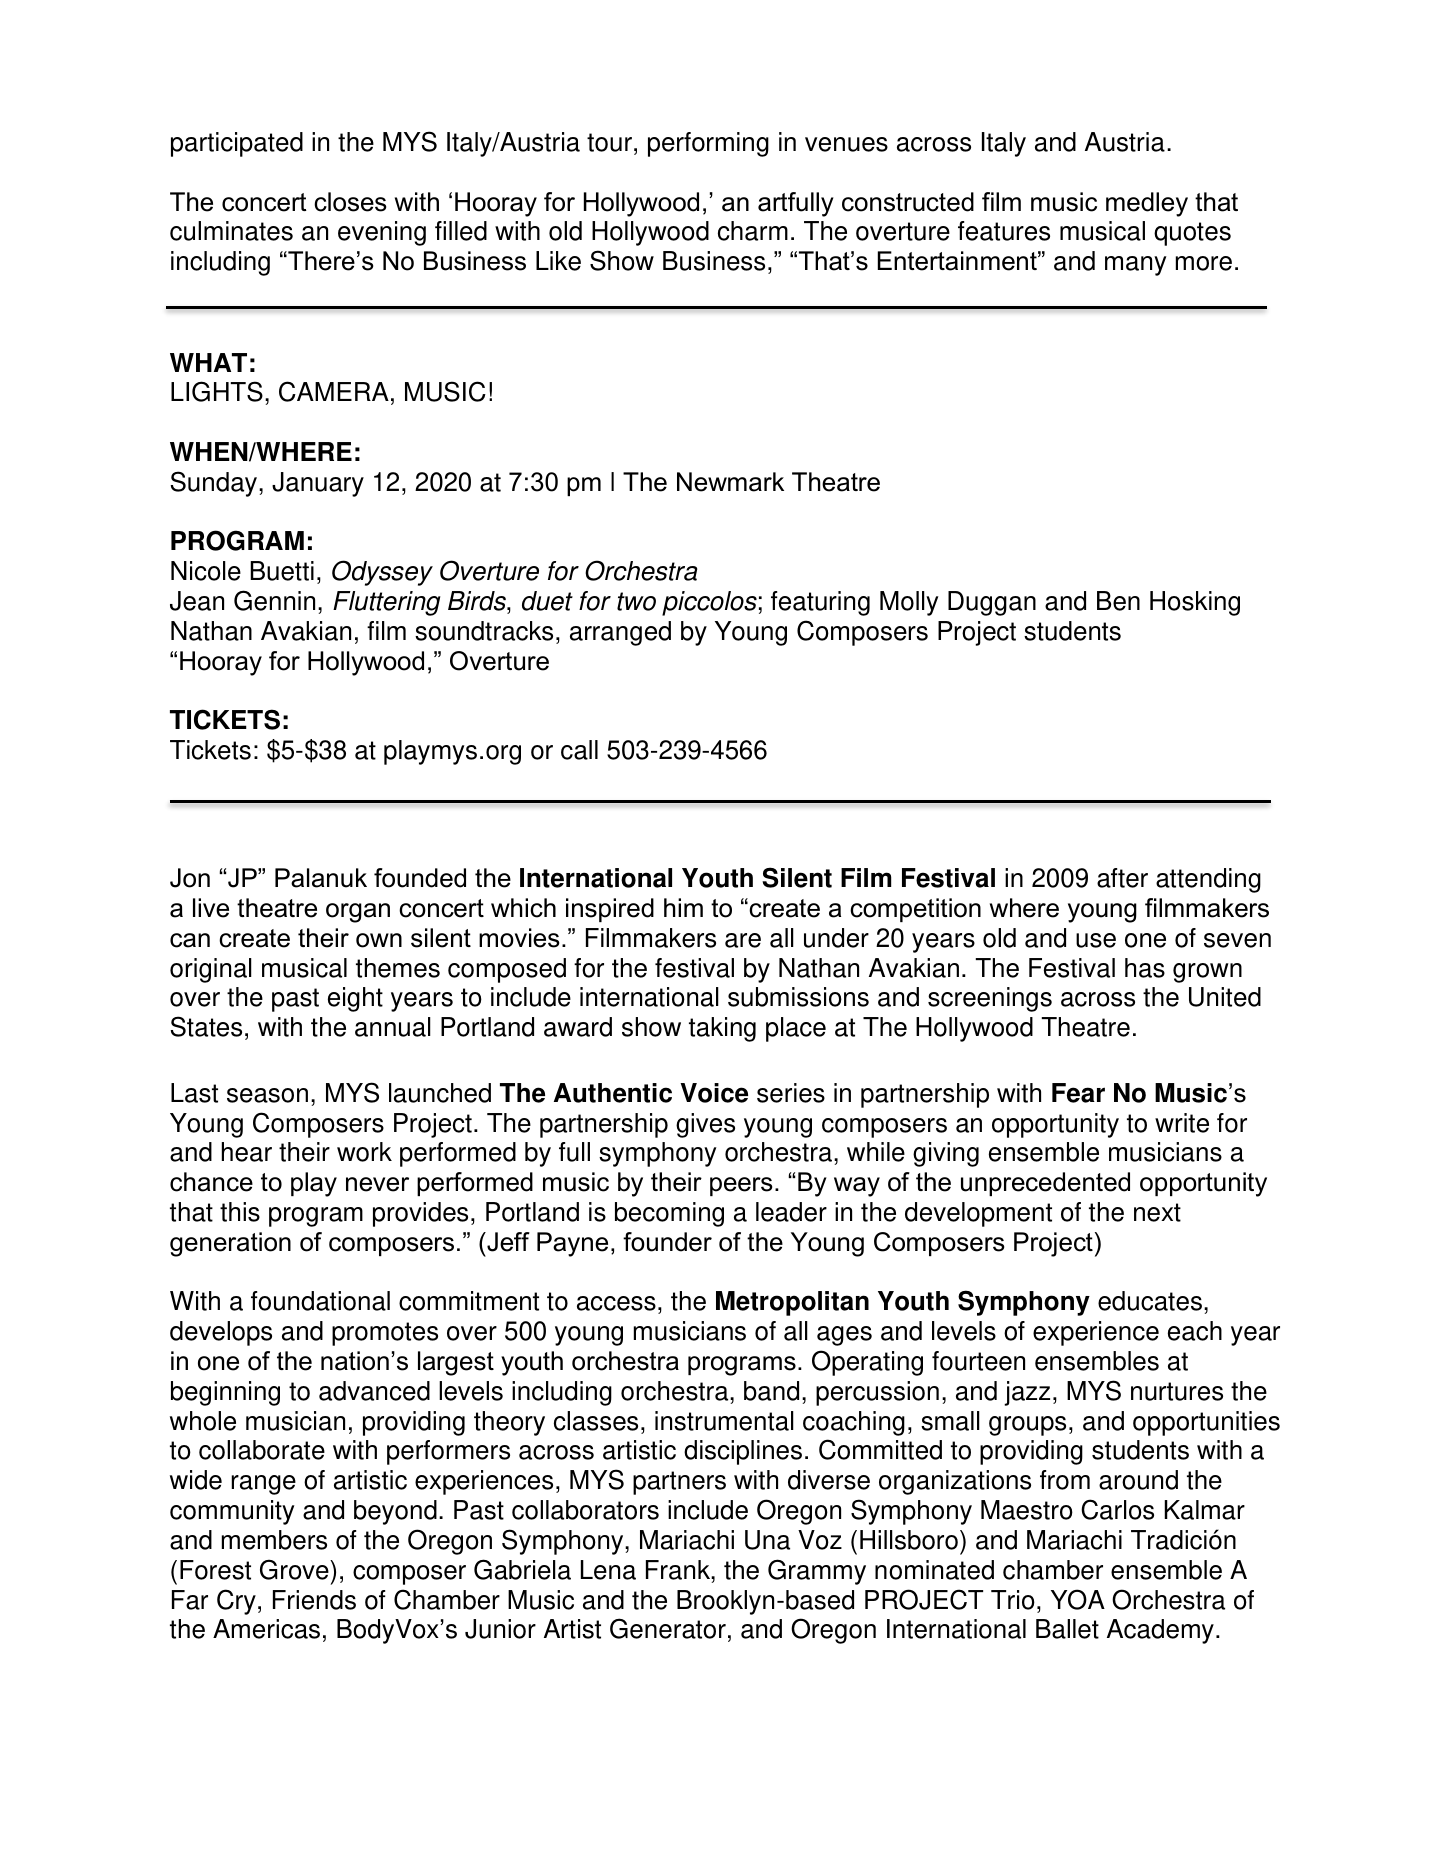 The height and width of the screenshot is (1866, 1442). What do you see at coordinates (1122, 878) in the screenshot?
I see `after` at bounding box center [1122, 878].
